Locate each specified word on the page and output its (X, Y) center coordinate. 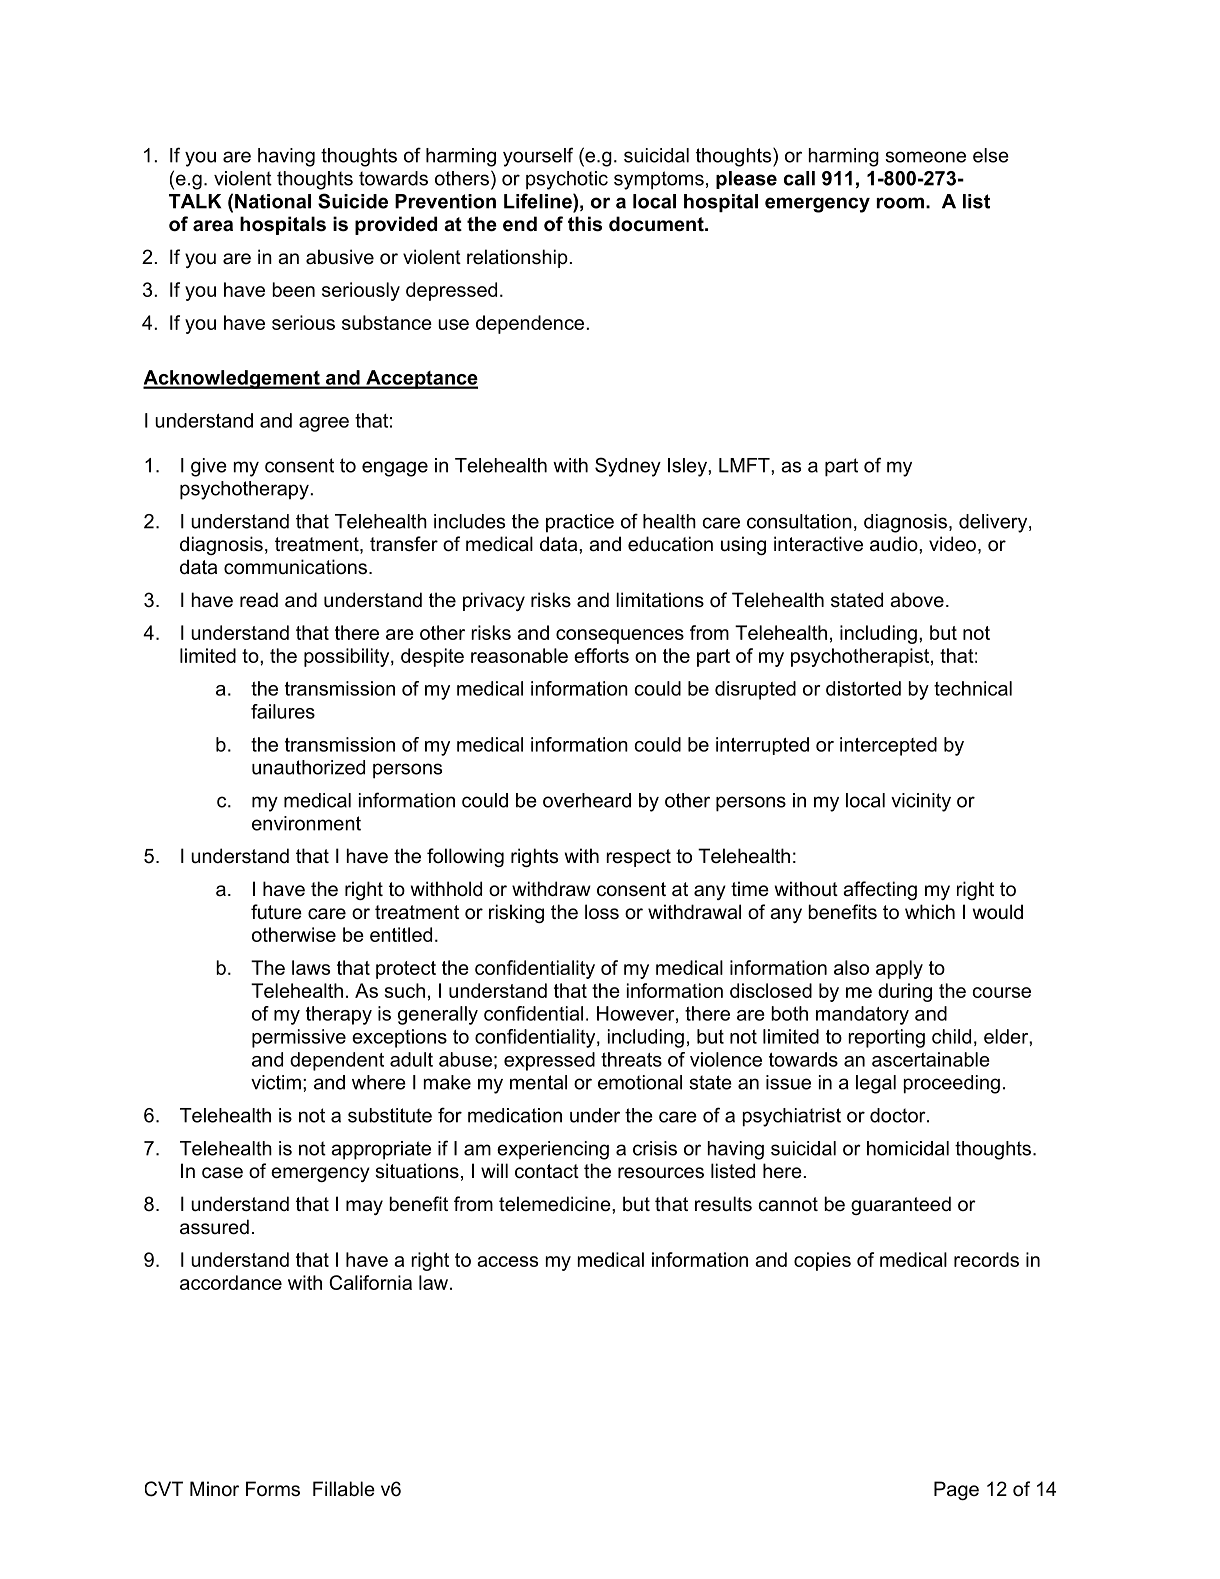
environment (306, 823)
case (222, 1173)
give (209, 467)
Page (956, 1490)
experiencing (553, 1150)
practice (580, 523)
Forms (273, 1489)
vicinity (921, 802)
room (900, 203)
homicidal (908, 1148)
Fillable (344, 1489)
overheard (587, 800)
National (273, 201)
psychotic (567, 180)
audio (895, 544)
